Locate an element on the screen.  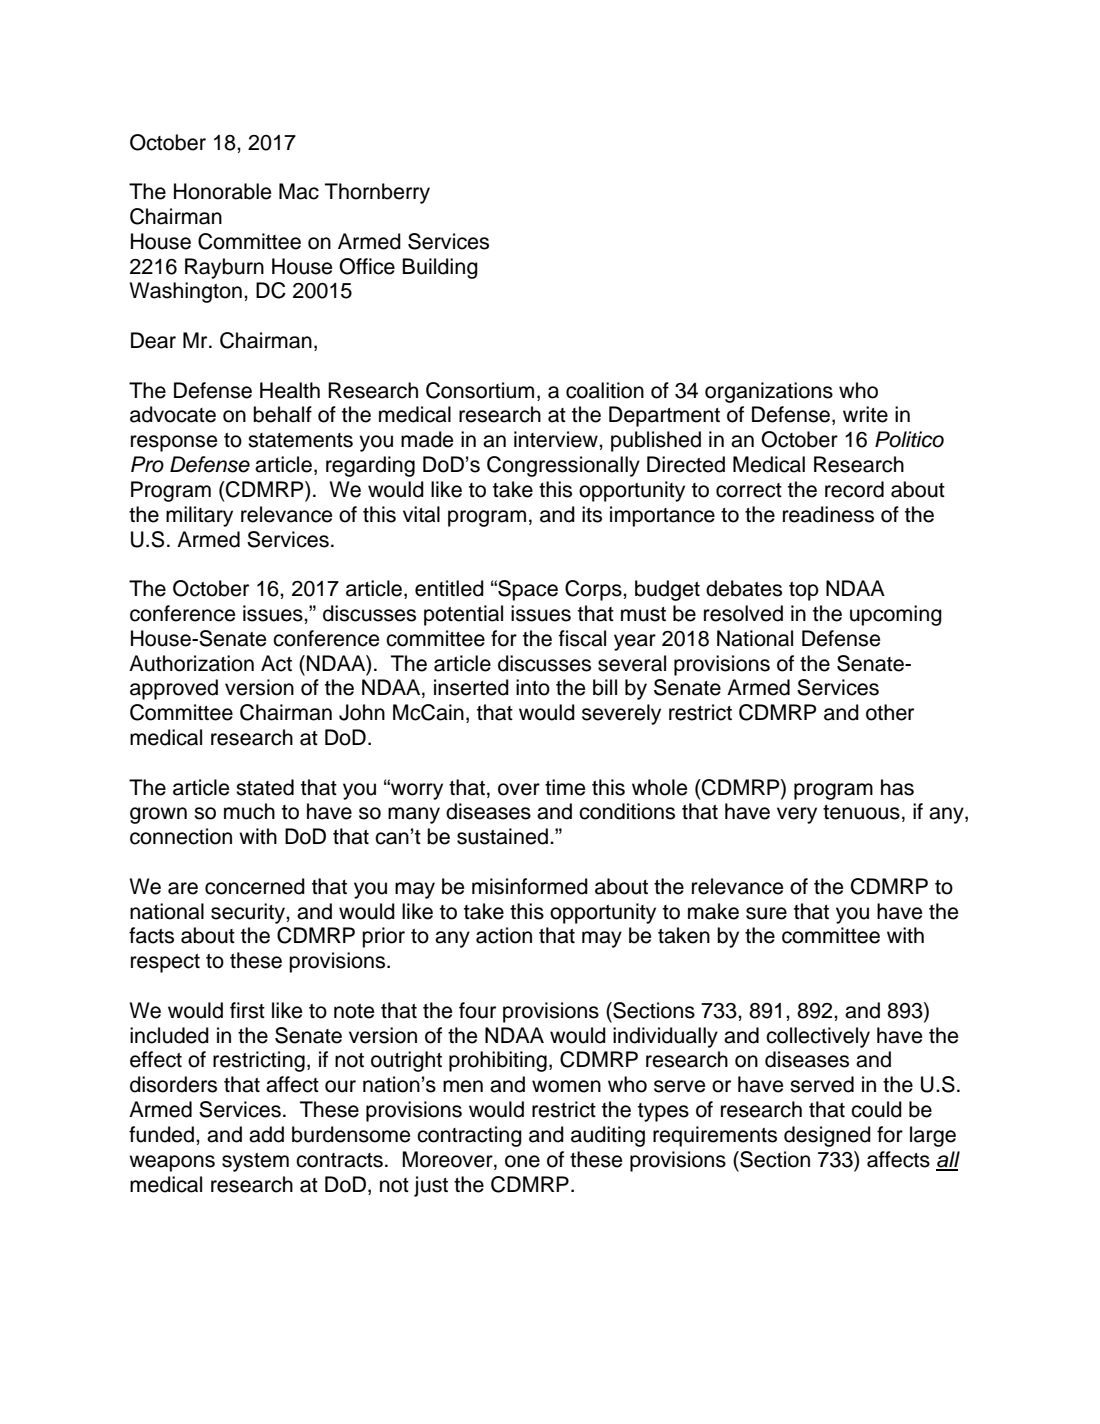
top is located at coordinates (804, 591).
